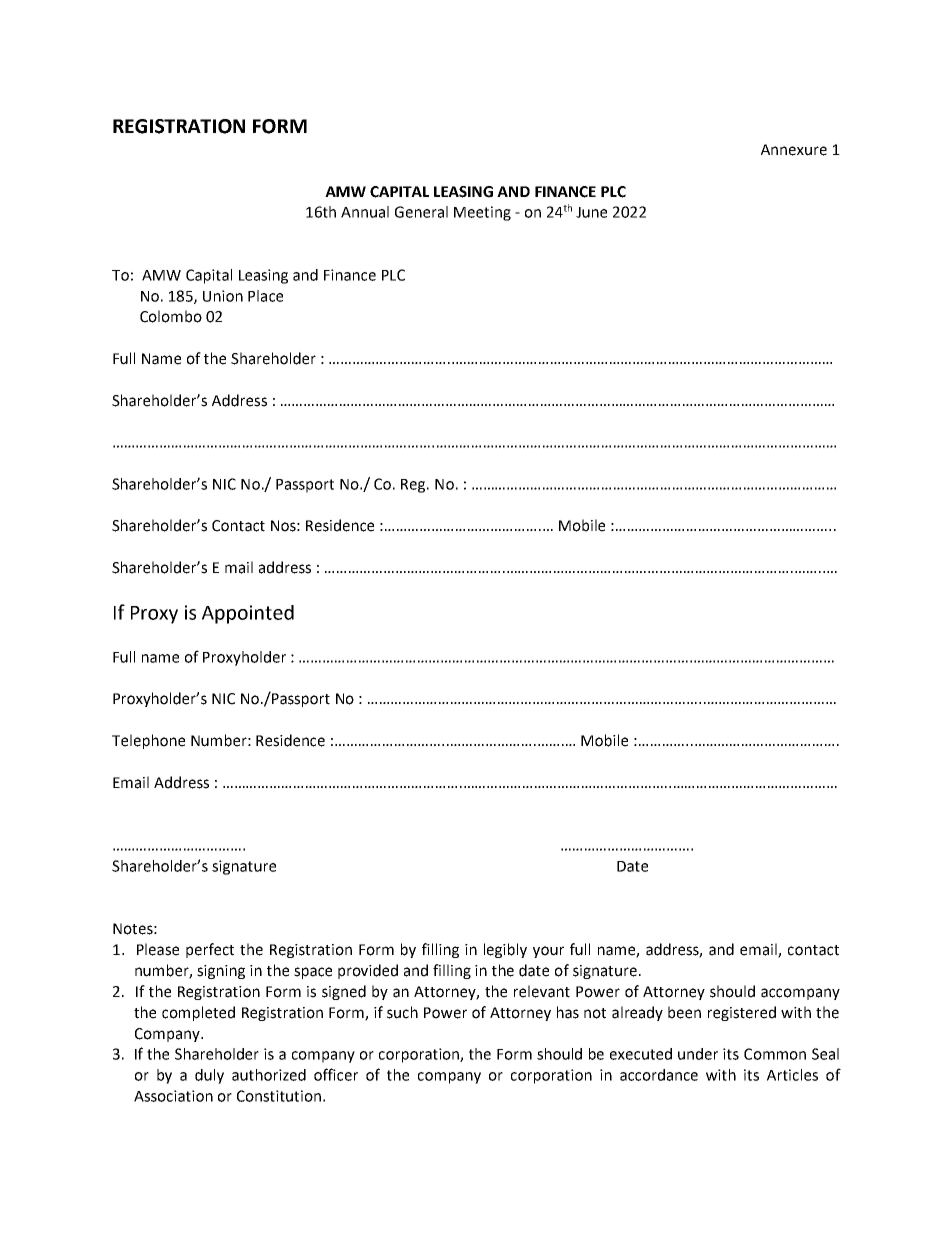 Image resolution: width=952 pixels, height=1233 pixels. I want to click on June, so click(591, 212).
